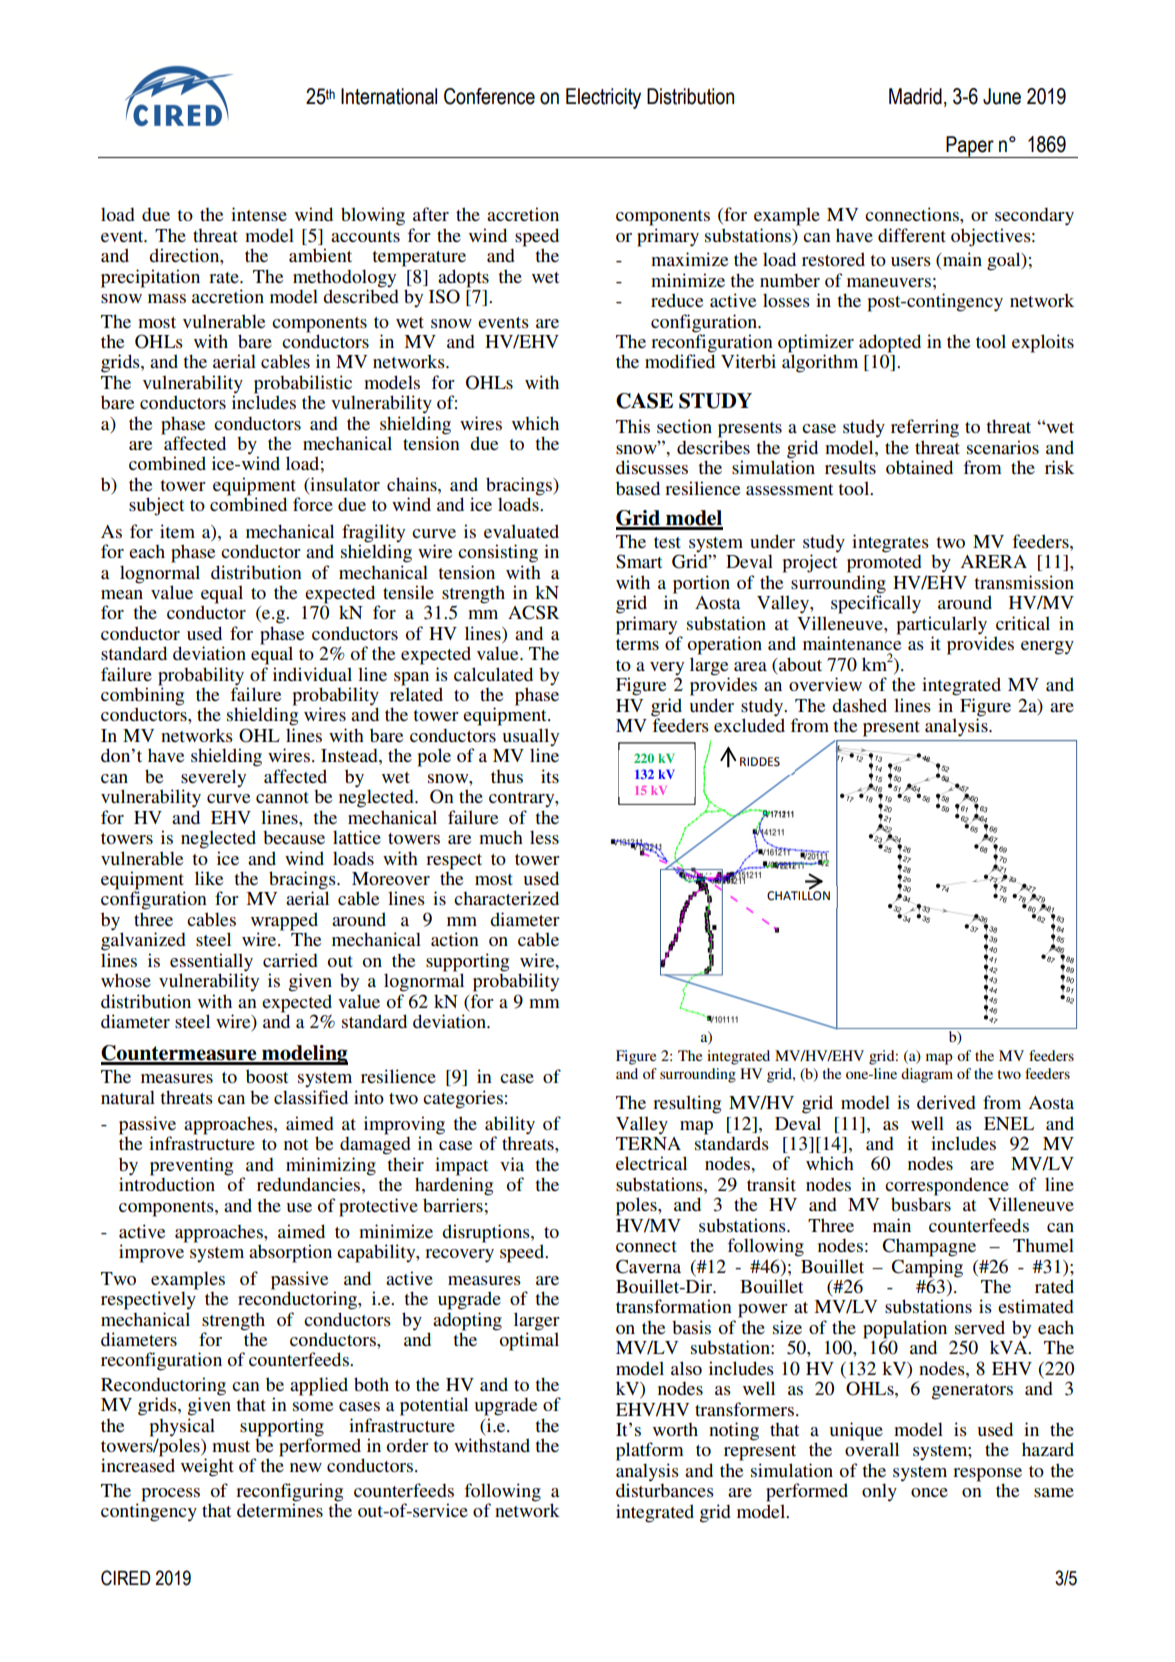  Describe the element at coordinates (267, 1076) in the document. I see `boost` at that location.
